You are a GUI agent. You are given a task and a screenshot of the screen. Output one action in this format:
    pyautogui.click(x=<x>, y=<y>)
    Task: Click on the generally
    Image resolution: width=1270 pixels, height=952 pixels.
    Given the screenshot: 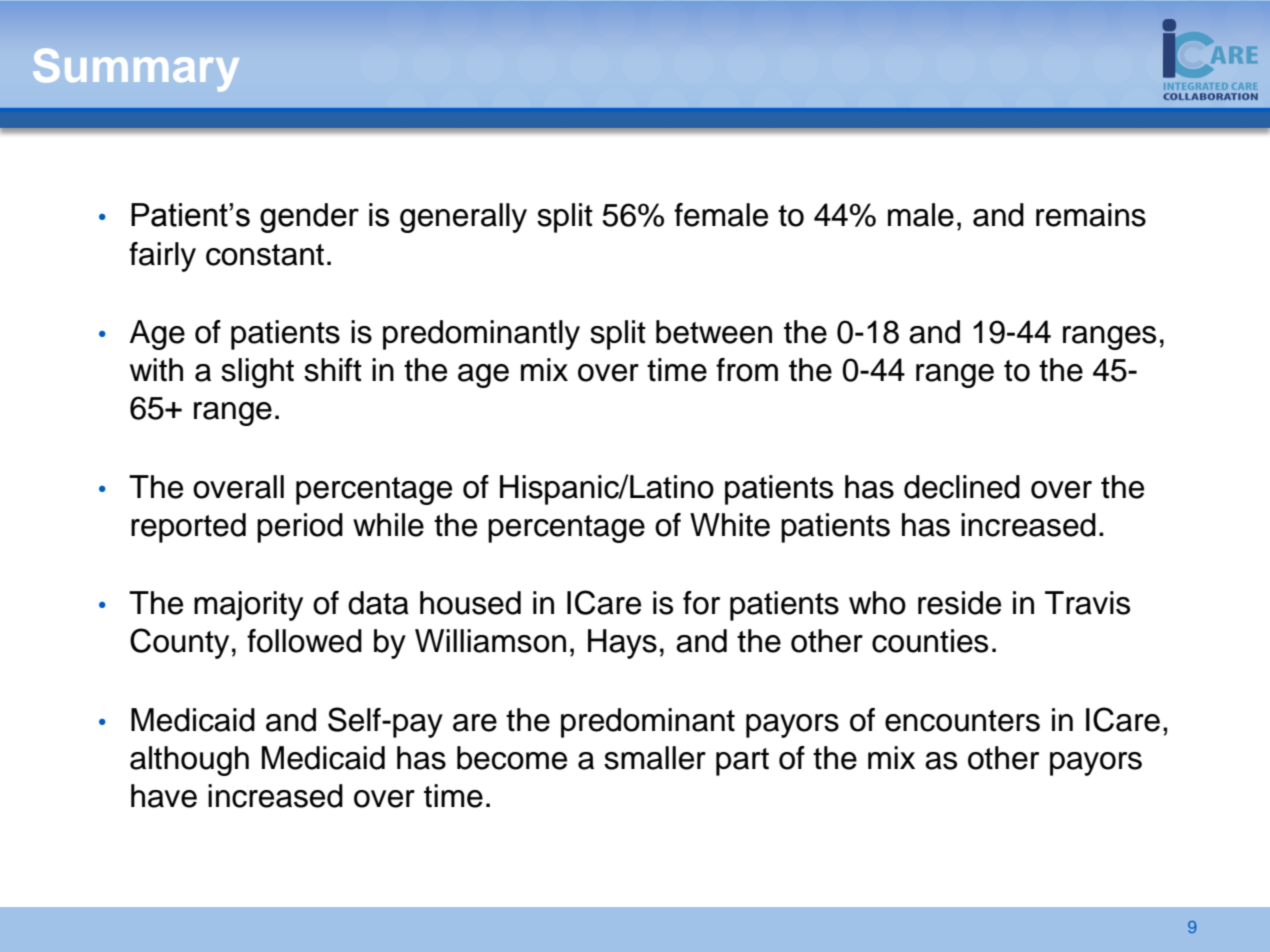 What is the action you would take?
    pyautogui.click(x=463, y=218)
